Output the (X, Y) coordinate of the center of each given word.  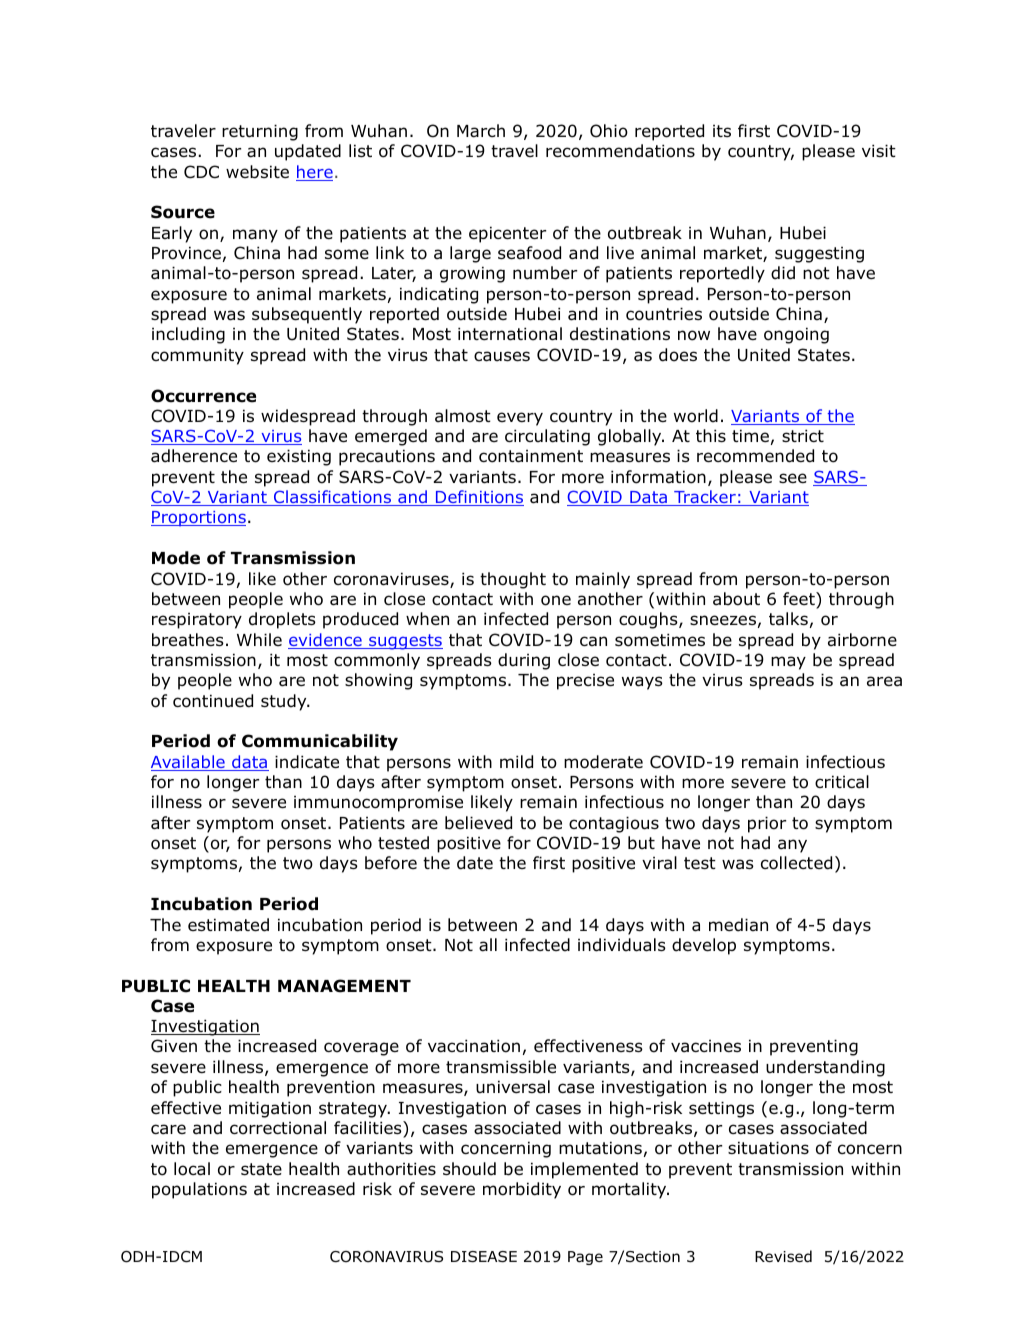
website (257, 172)
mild (516, 762)
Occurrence (203, 396)
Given (174, 1046)
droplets (282, 620)
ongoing (796, 335)
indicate (307, 762)
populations (199, 1190)
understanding (825, 1068)
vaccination (474, 1046)
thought (513, 580)
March (481, 131)
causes (502, 356)
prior (767, 824)
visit (879, 150)
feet (800, 598)
